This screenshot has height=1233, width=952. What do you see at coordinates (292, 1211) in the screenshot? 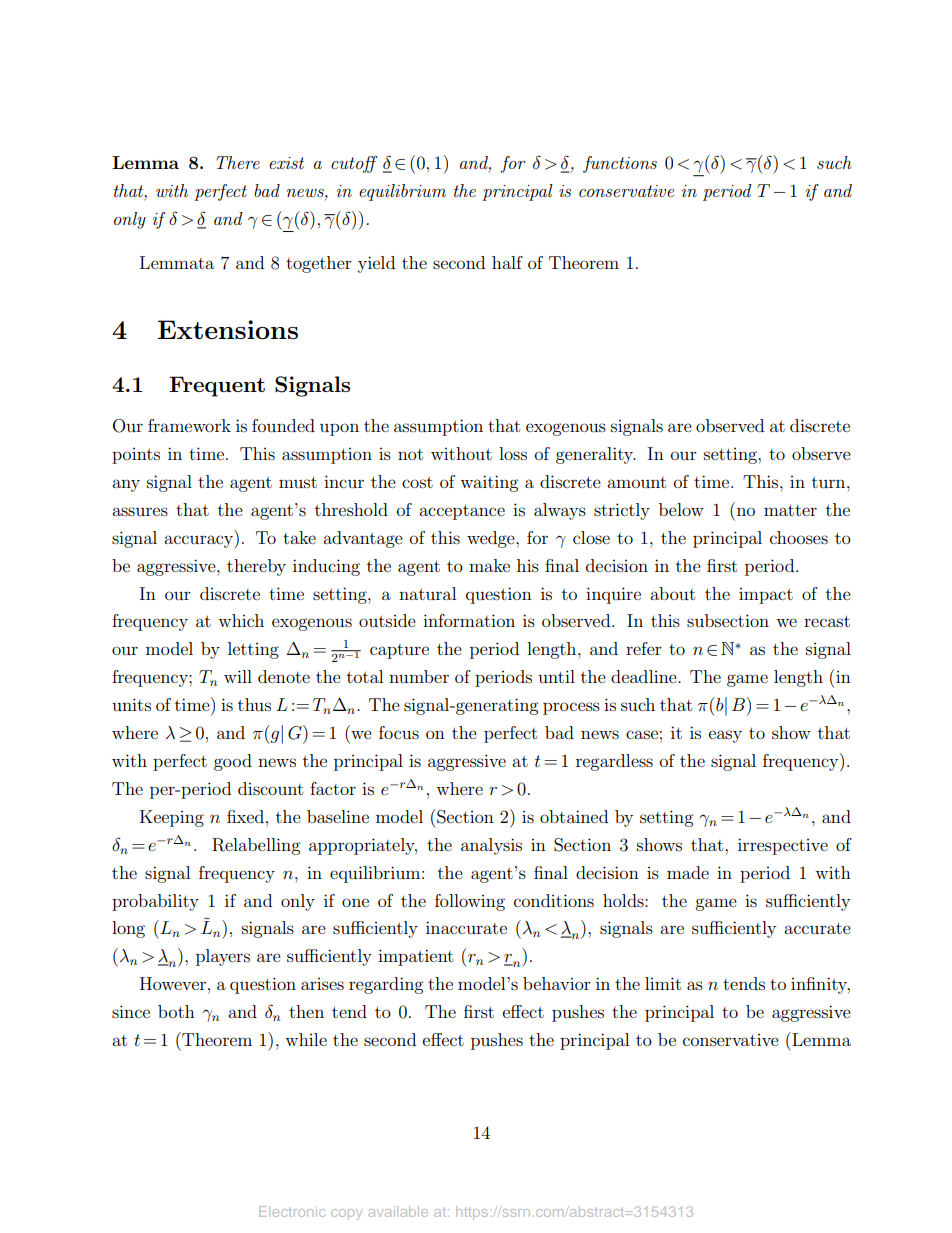
I see `Electronic` at bounding box center [292, 1211].
